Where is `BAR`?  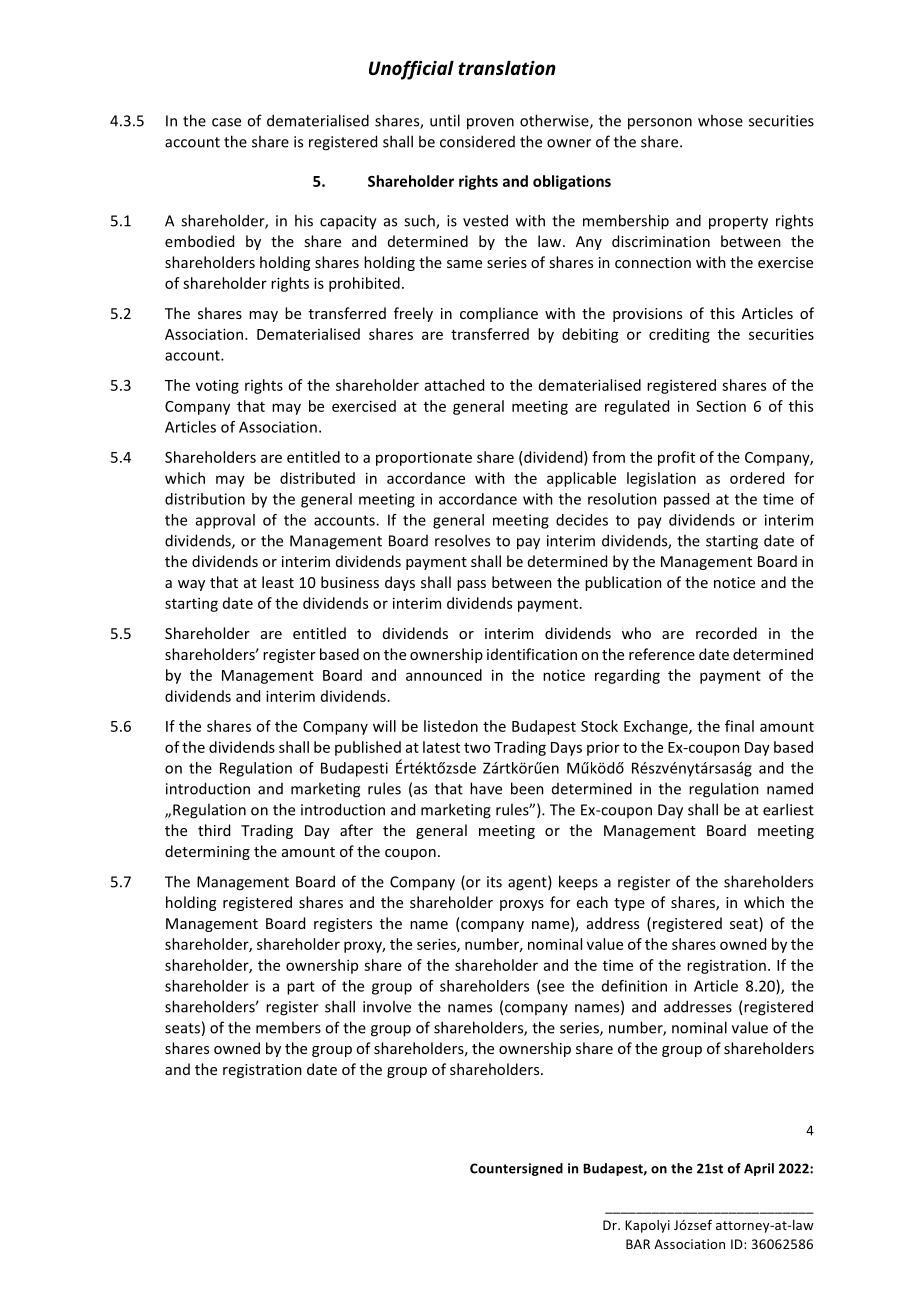 BAR is located at coordinates (638, 1244).
